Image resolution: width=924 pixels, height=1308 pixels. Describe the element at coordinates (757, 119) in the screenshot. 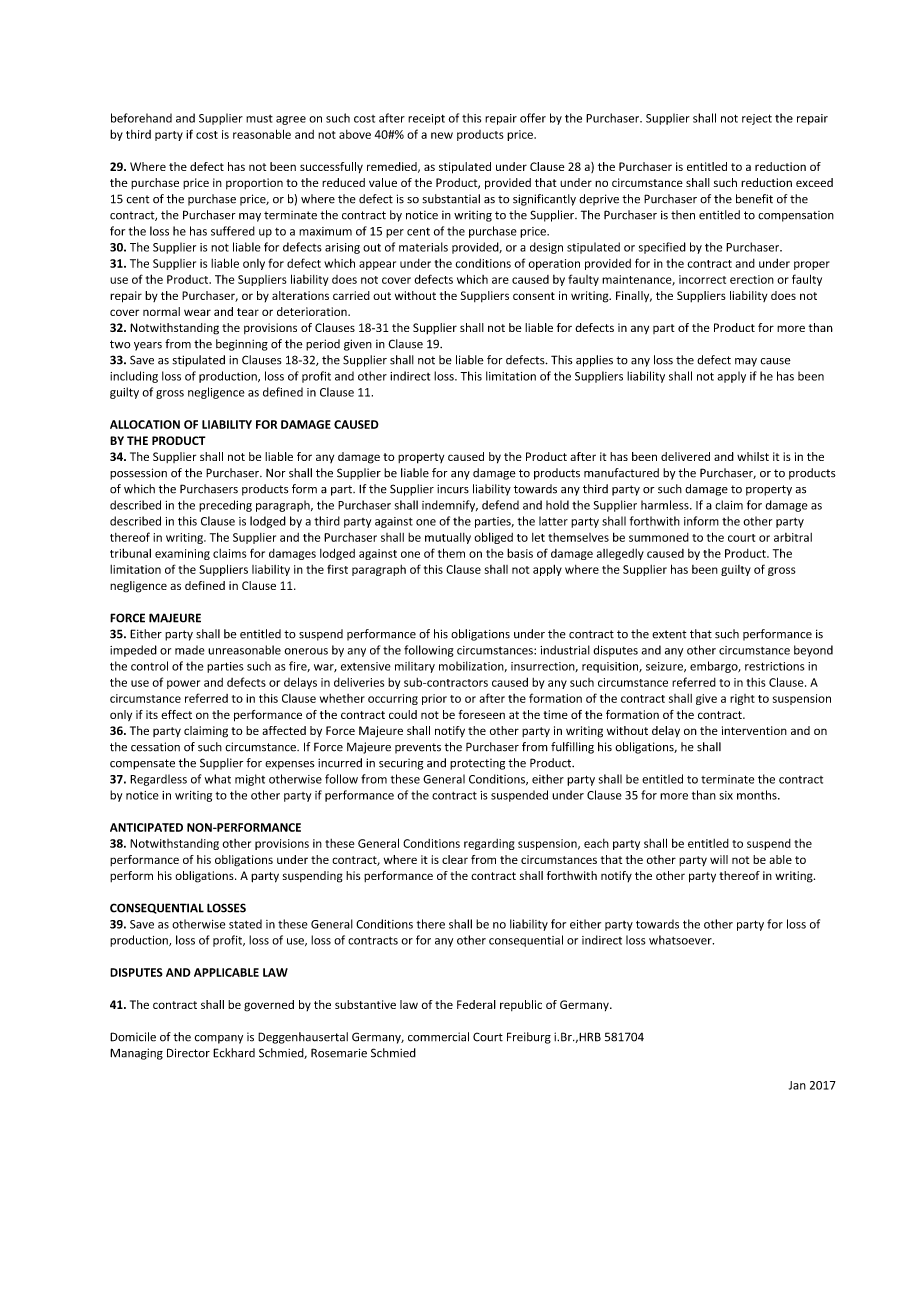

I see `reject` at that location.
